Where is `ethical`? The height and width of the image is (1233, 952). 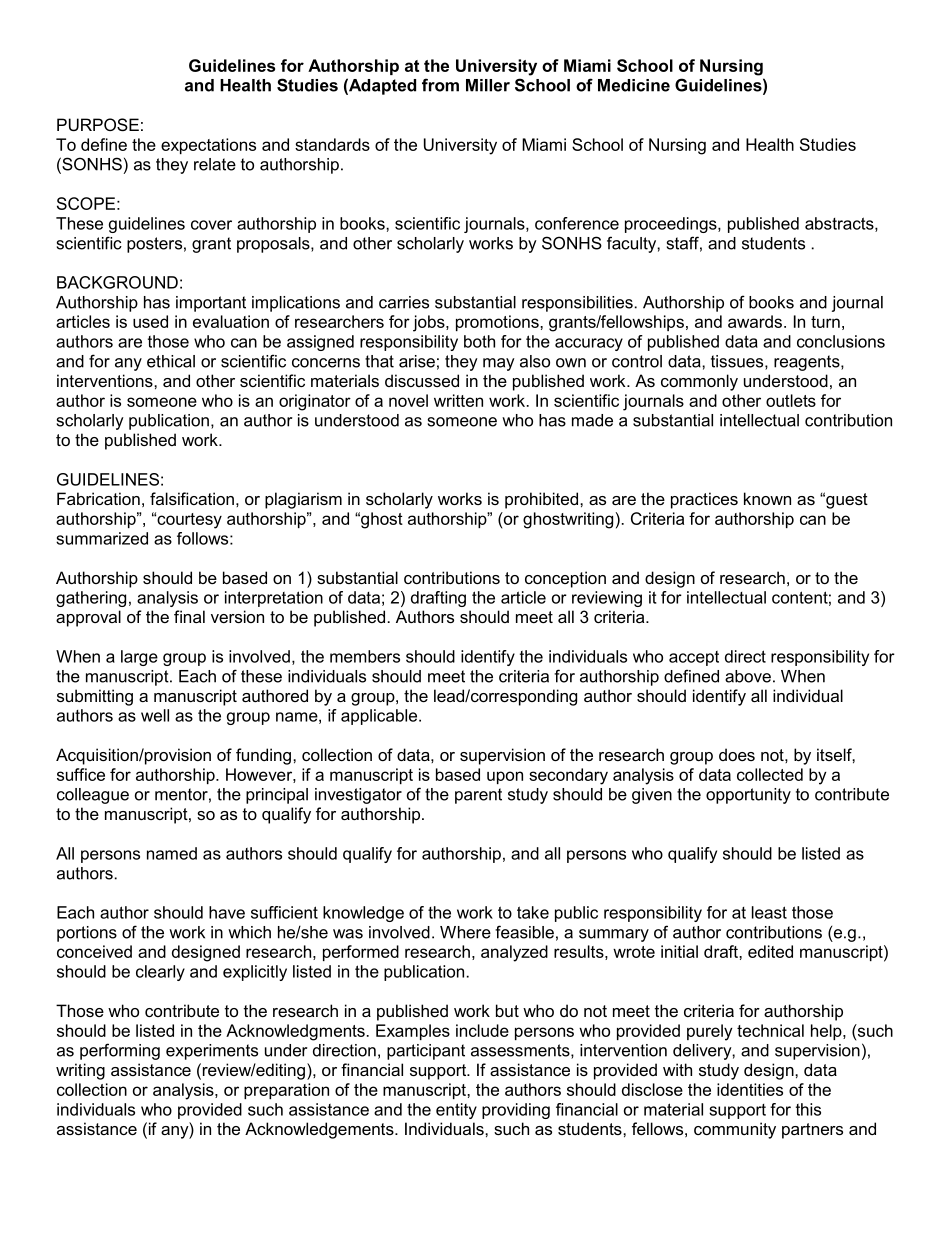
ethical is located at coordinates (171, 361).
